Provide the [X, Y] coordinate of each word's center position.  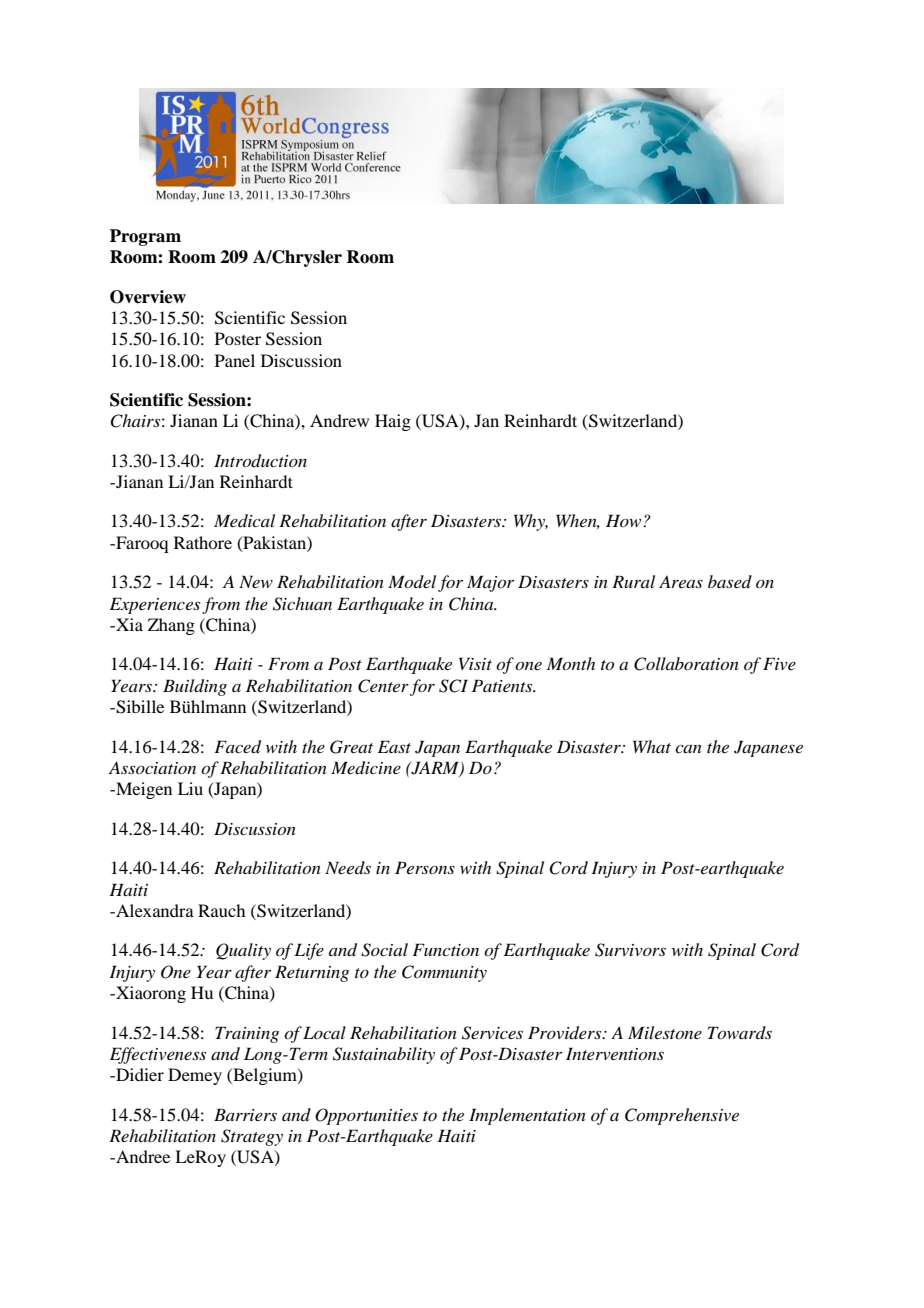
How [625, 520]
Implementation [527, 1116]
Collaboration [686, 664]
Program [145, 237]
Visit [475, 663]
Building [195, 687]
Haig [393, 422]
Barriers [245, 1114]
